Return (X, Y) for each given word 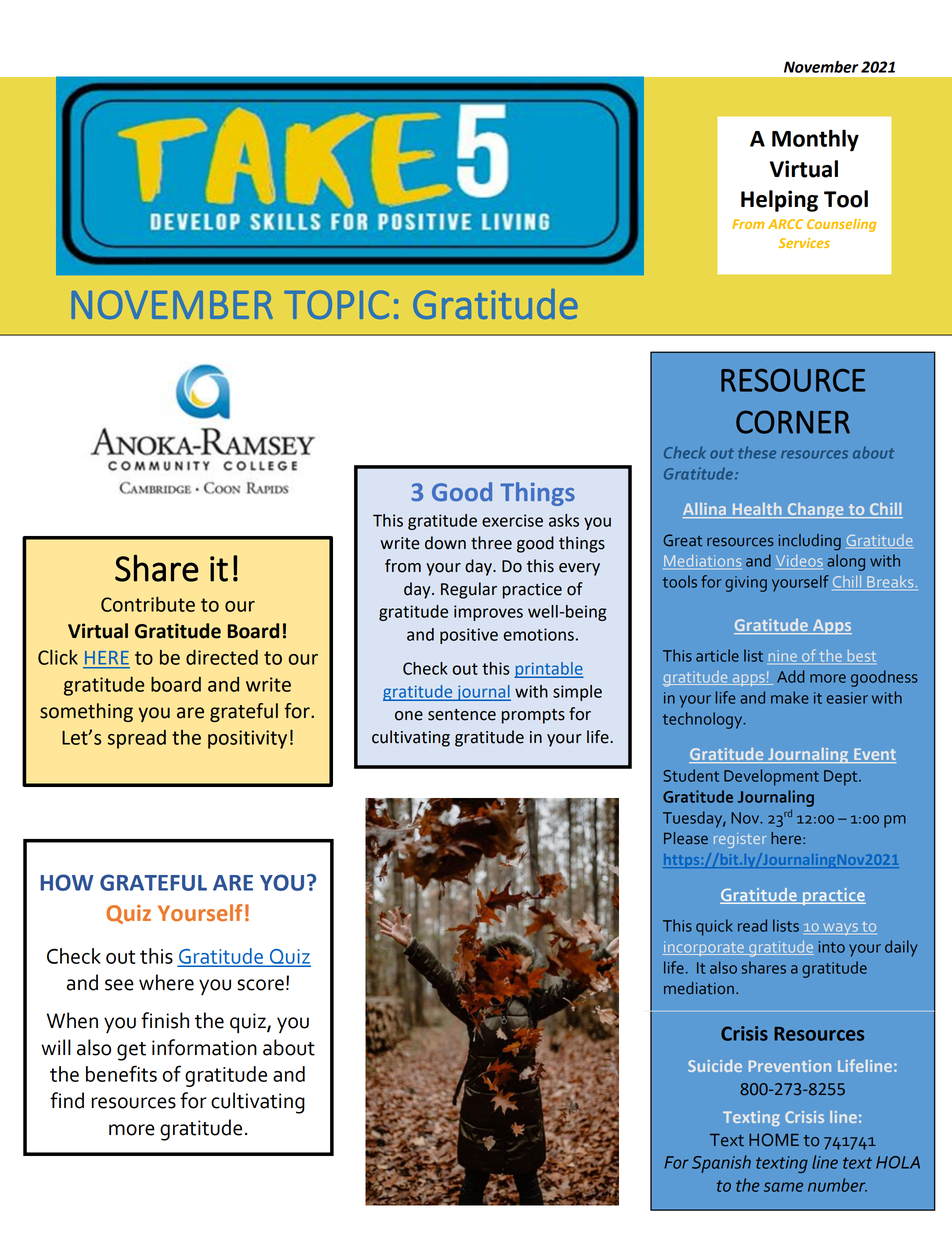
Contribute (148, 604)
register (740, 840)
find (67, 1100)
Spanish (721, 1164)
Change (815, 510)
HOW (66, 882)
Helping (779, 201)
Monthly (815, 140)
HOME (774, 1140)
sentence (462, 715)
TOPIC (336, 304)
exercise (512, 520)
